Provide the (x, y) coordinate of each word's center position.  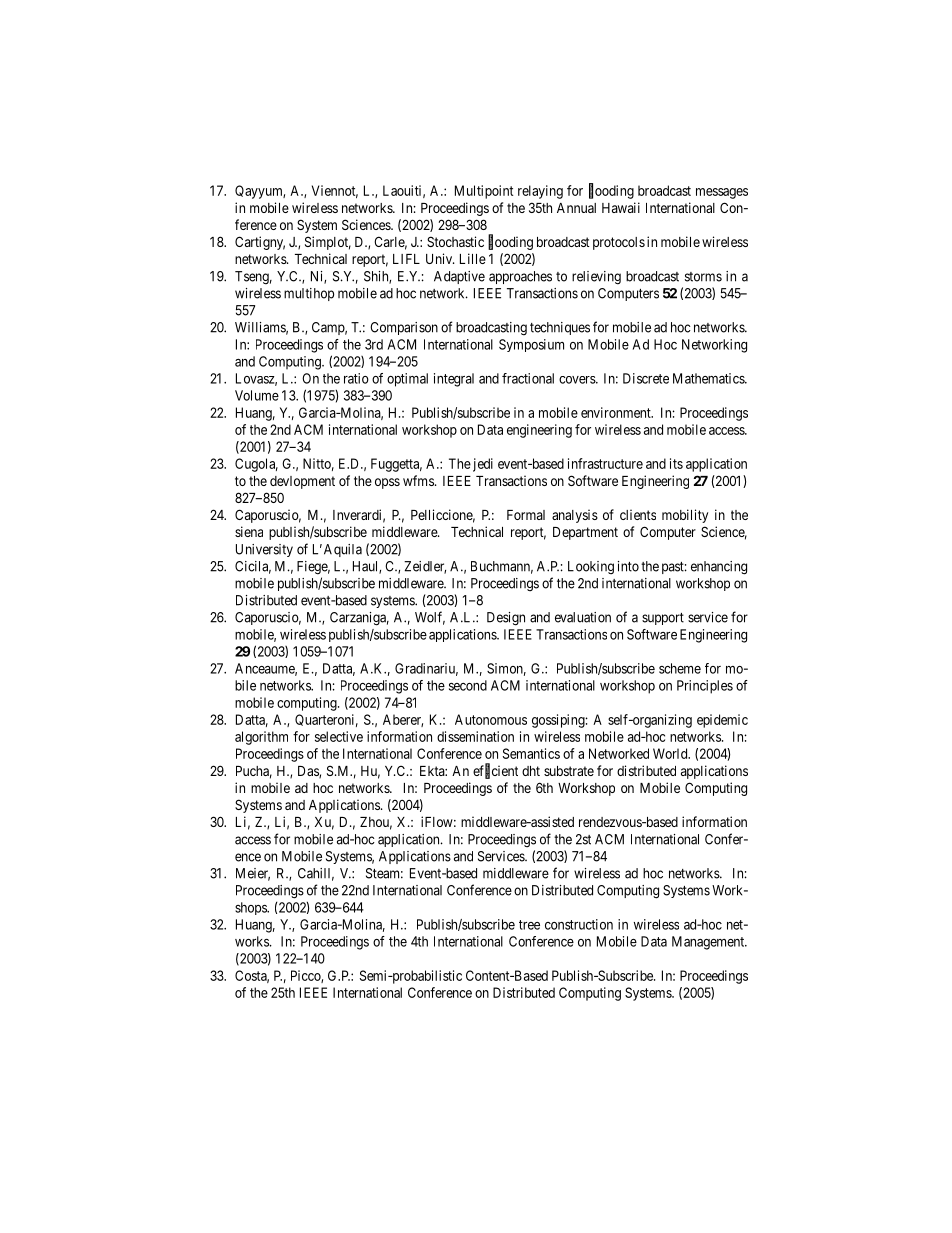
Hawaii (621, 207)
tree (529, 925)
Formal (526, 515)
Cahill (316, 874)
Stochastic (455, 241)
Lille (473, 258)
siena (249, 531)
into (628, 566)
